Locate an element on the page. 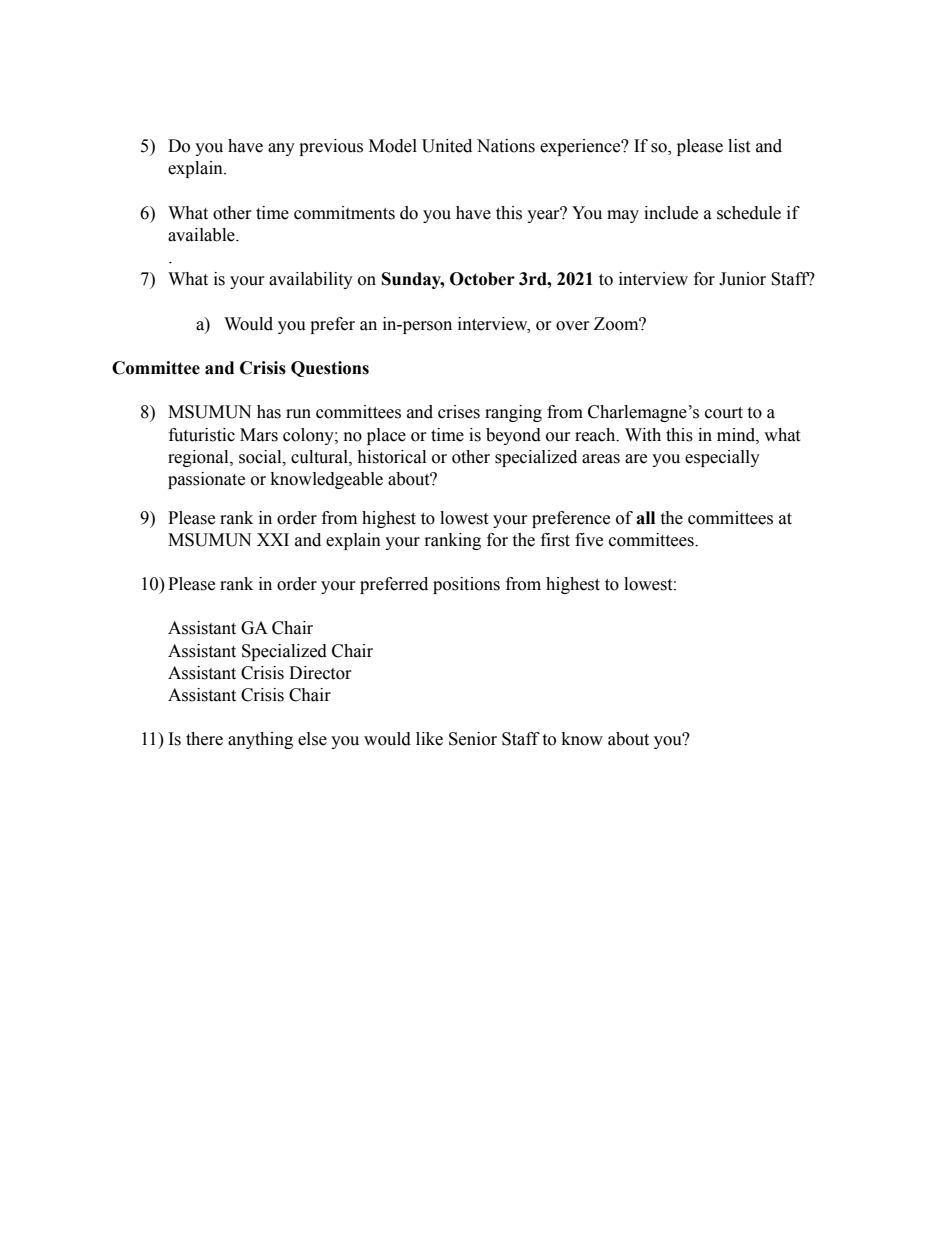  October is located at coordinates (482, 279).
